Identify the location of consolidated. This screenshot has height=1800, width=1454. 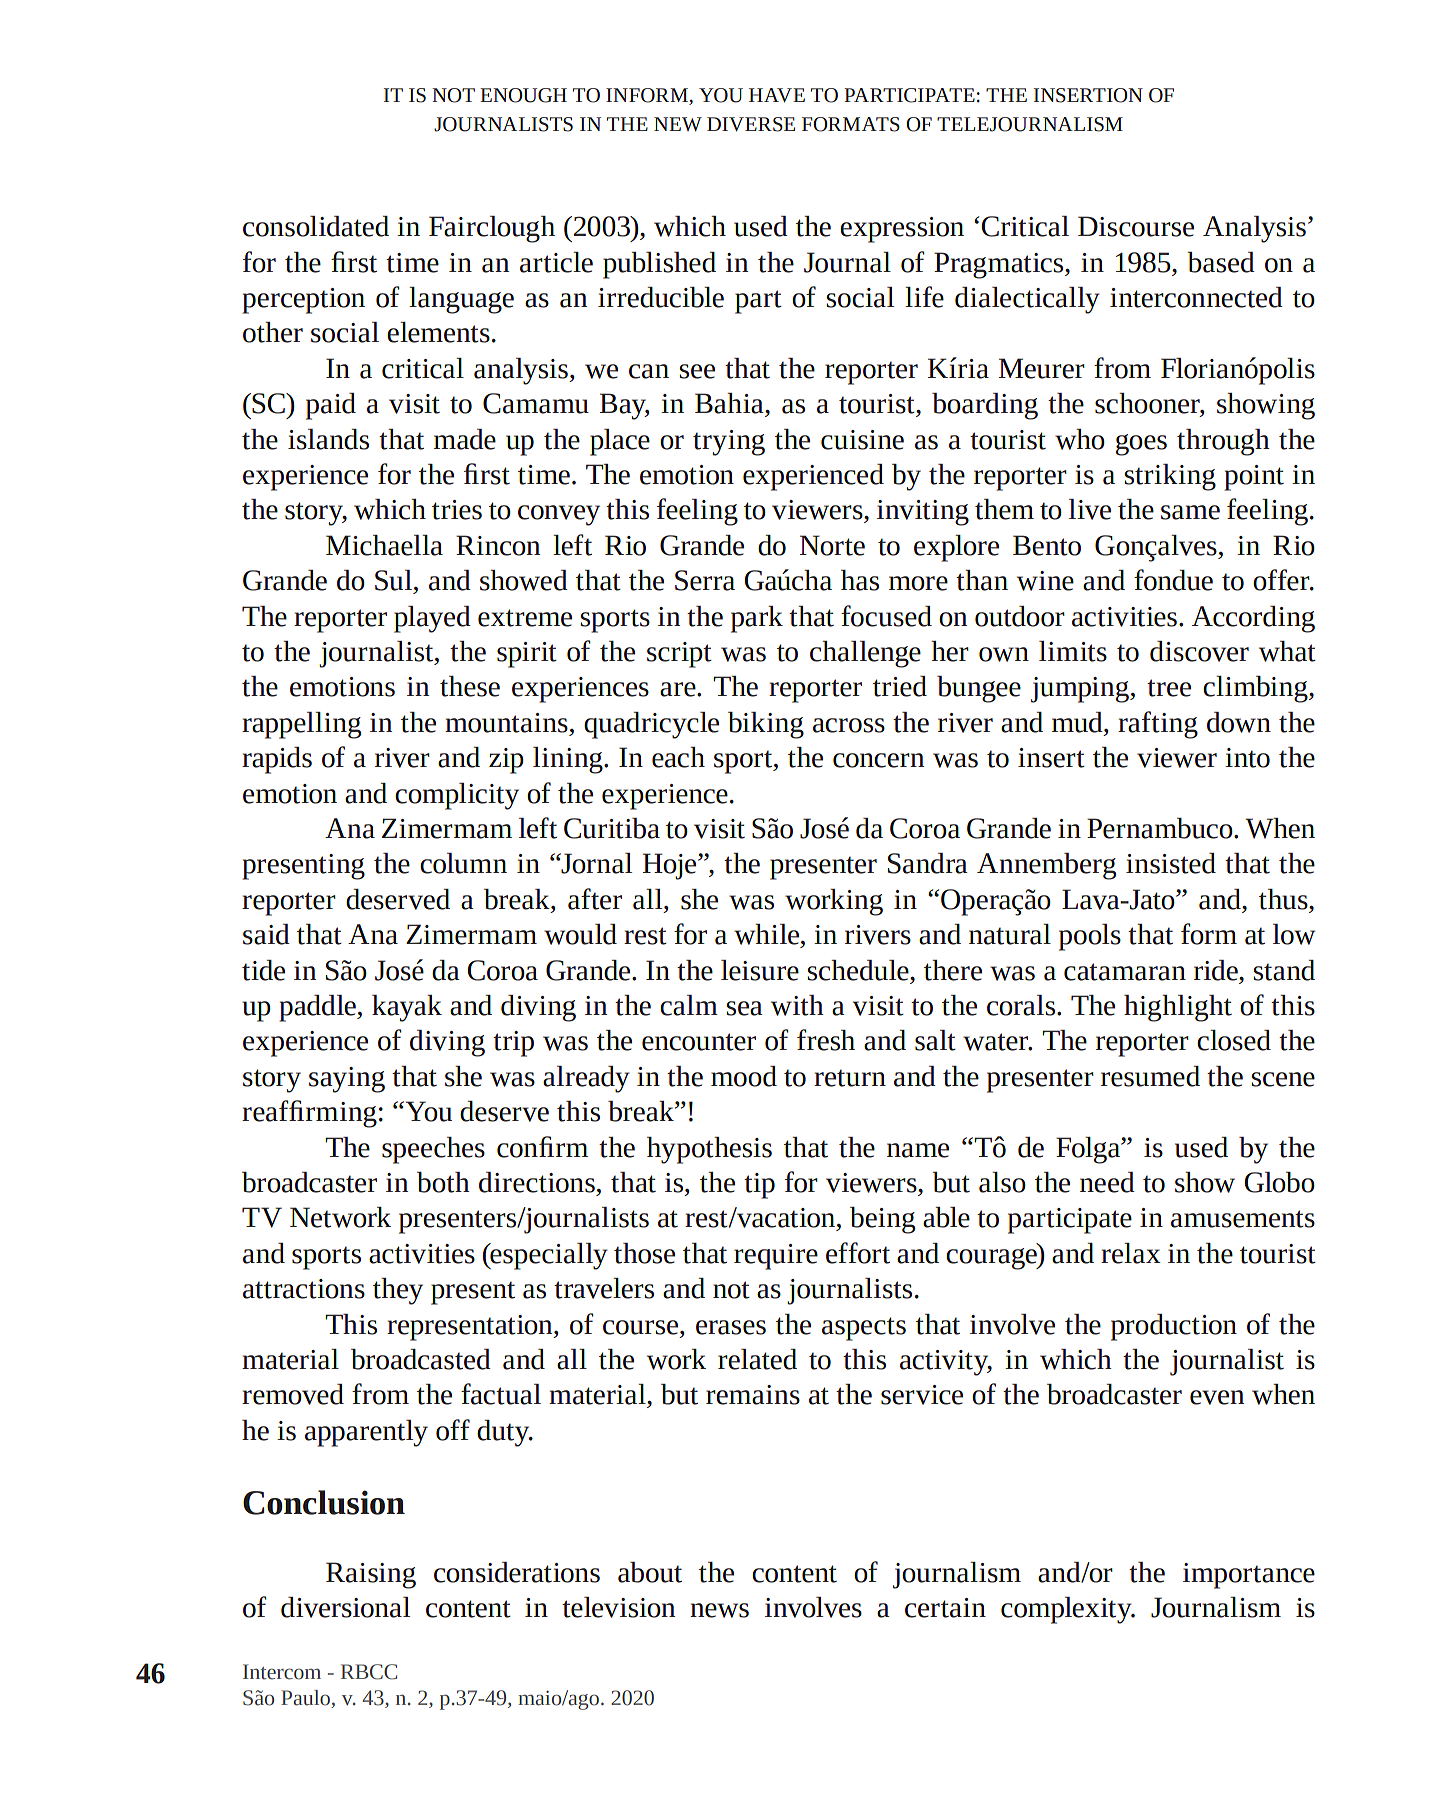
(316, 226).
